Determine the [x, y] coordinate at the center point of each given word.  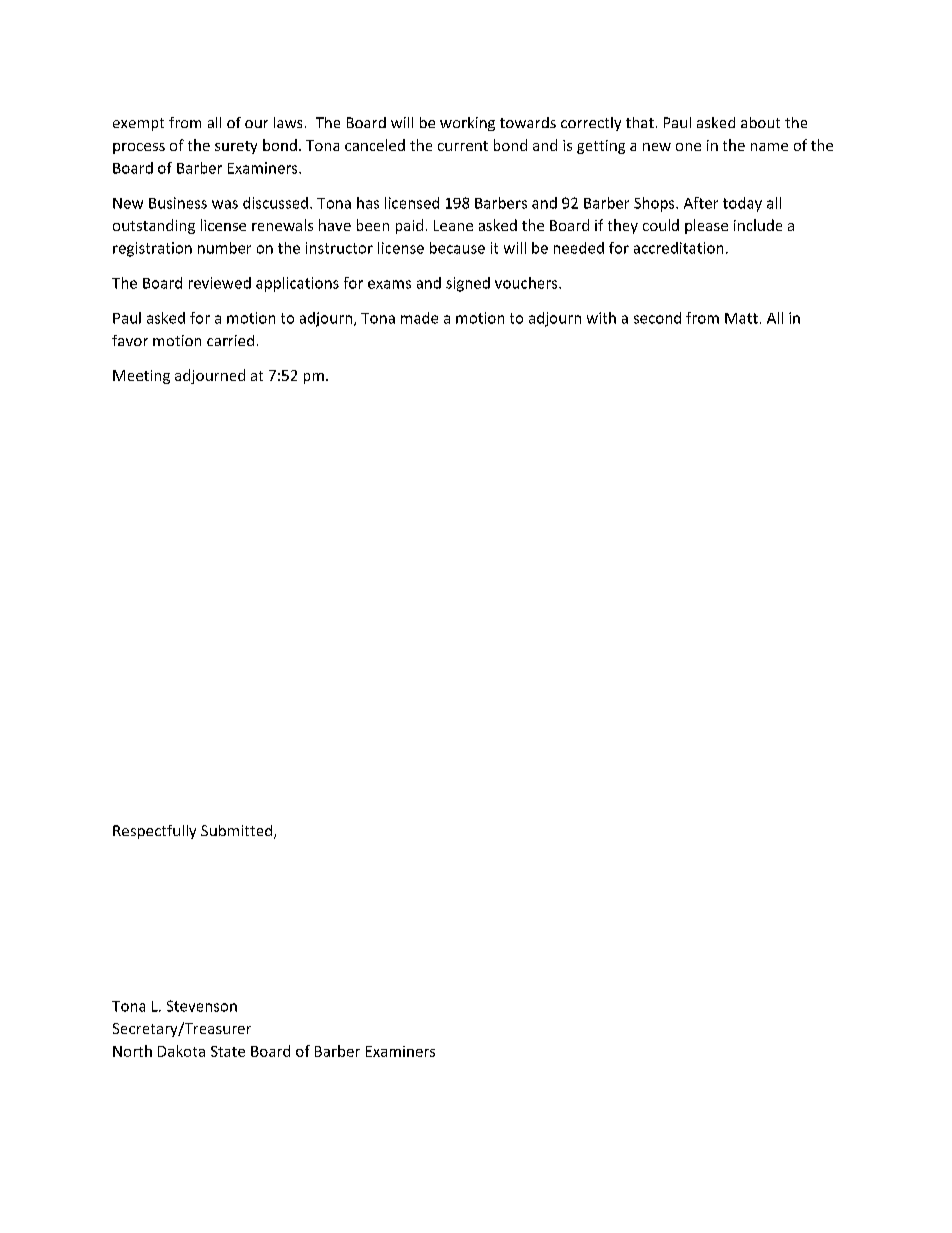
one [688, 147]
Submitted [238, 832]
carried [230, 340]
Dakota [181, 1051]
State [228, 1051]
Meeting [141, 377]
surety [236, 147]
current [463, 146]
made [419, 318]
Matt [741, 318]
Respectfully [154, 832]
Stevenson [202, 1006]
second [657, 318]
